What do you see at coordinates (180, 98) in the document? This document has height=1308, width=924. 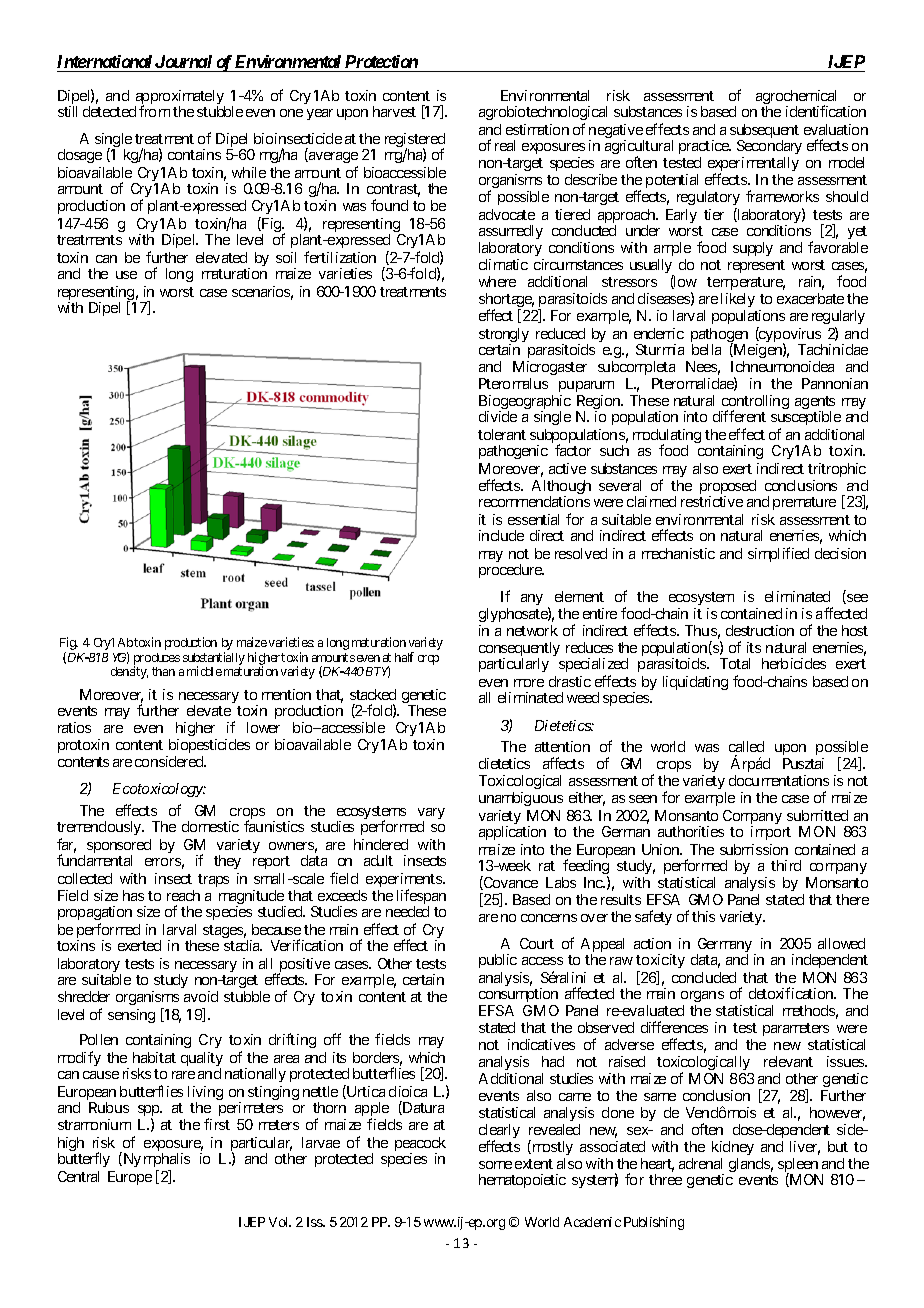 I see `approximately` at bounding box center [180, 98].
